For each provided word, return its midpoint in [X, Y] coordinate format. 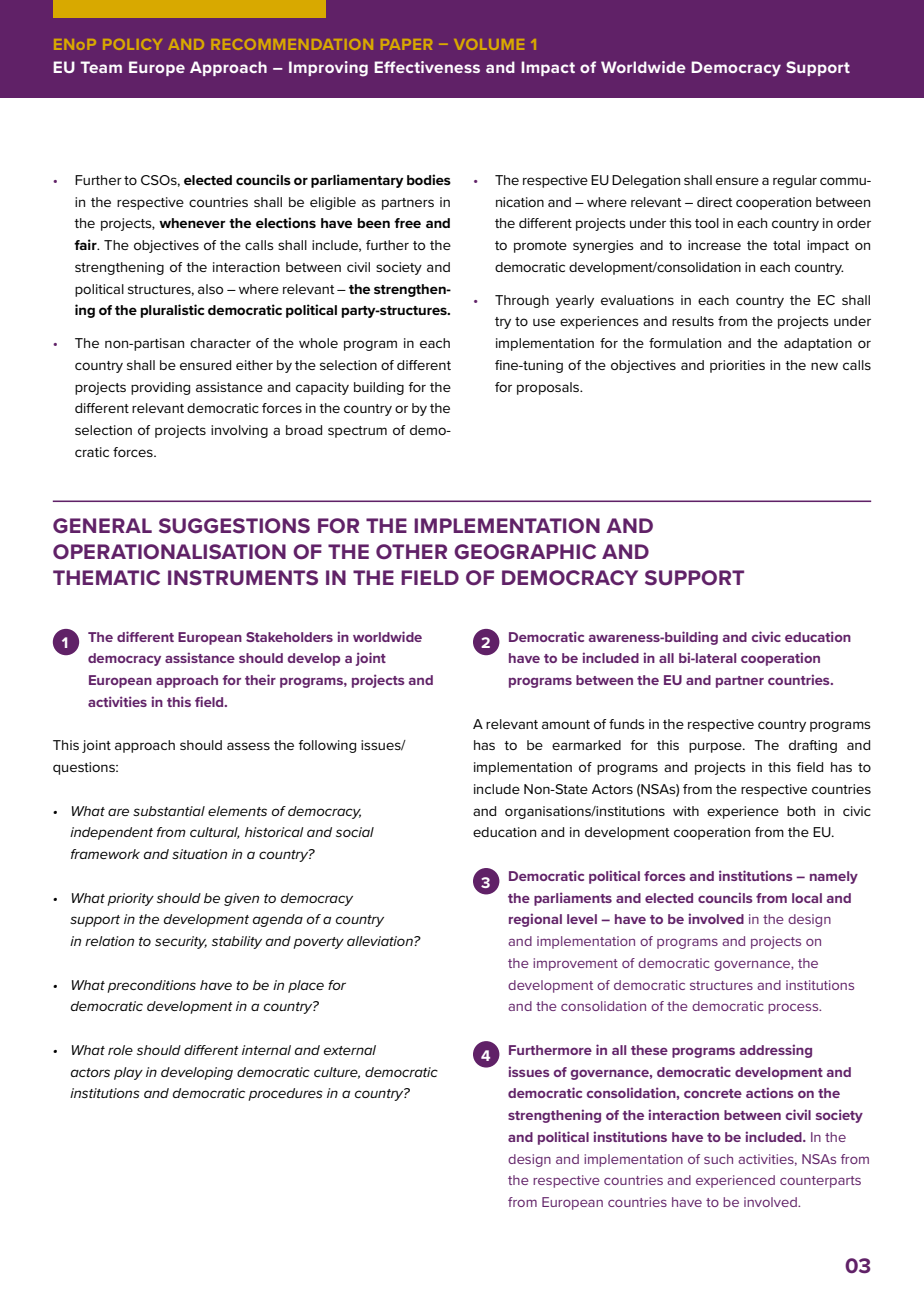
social [355, 832]
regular [795, 181]
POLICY [133, 44]
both [801, 811]
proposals [549, 388]
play [128, 1073]
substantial [169, 811]
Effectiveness [427, 67]
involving [239, 431]
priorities [737, 366]
